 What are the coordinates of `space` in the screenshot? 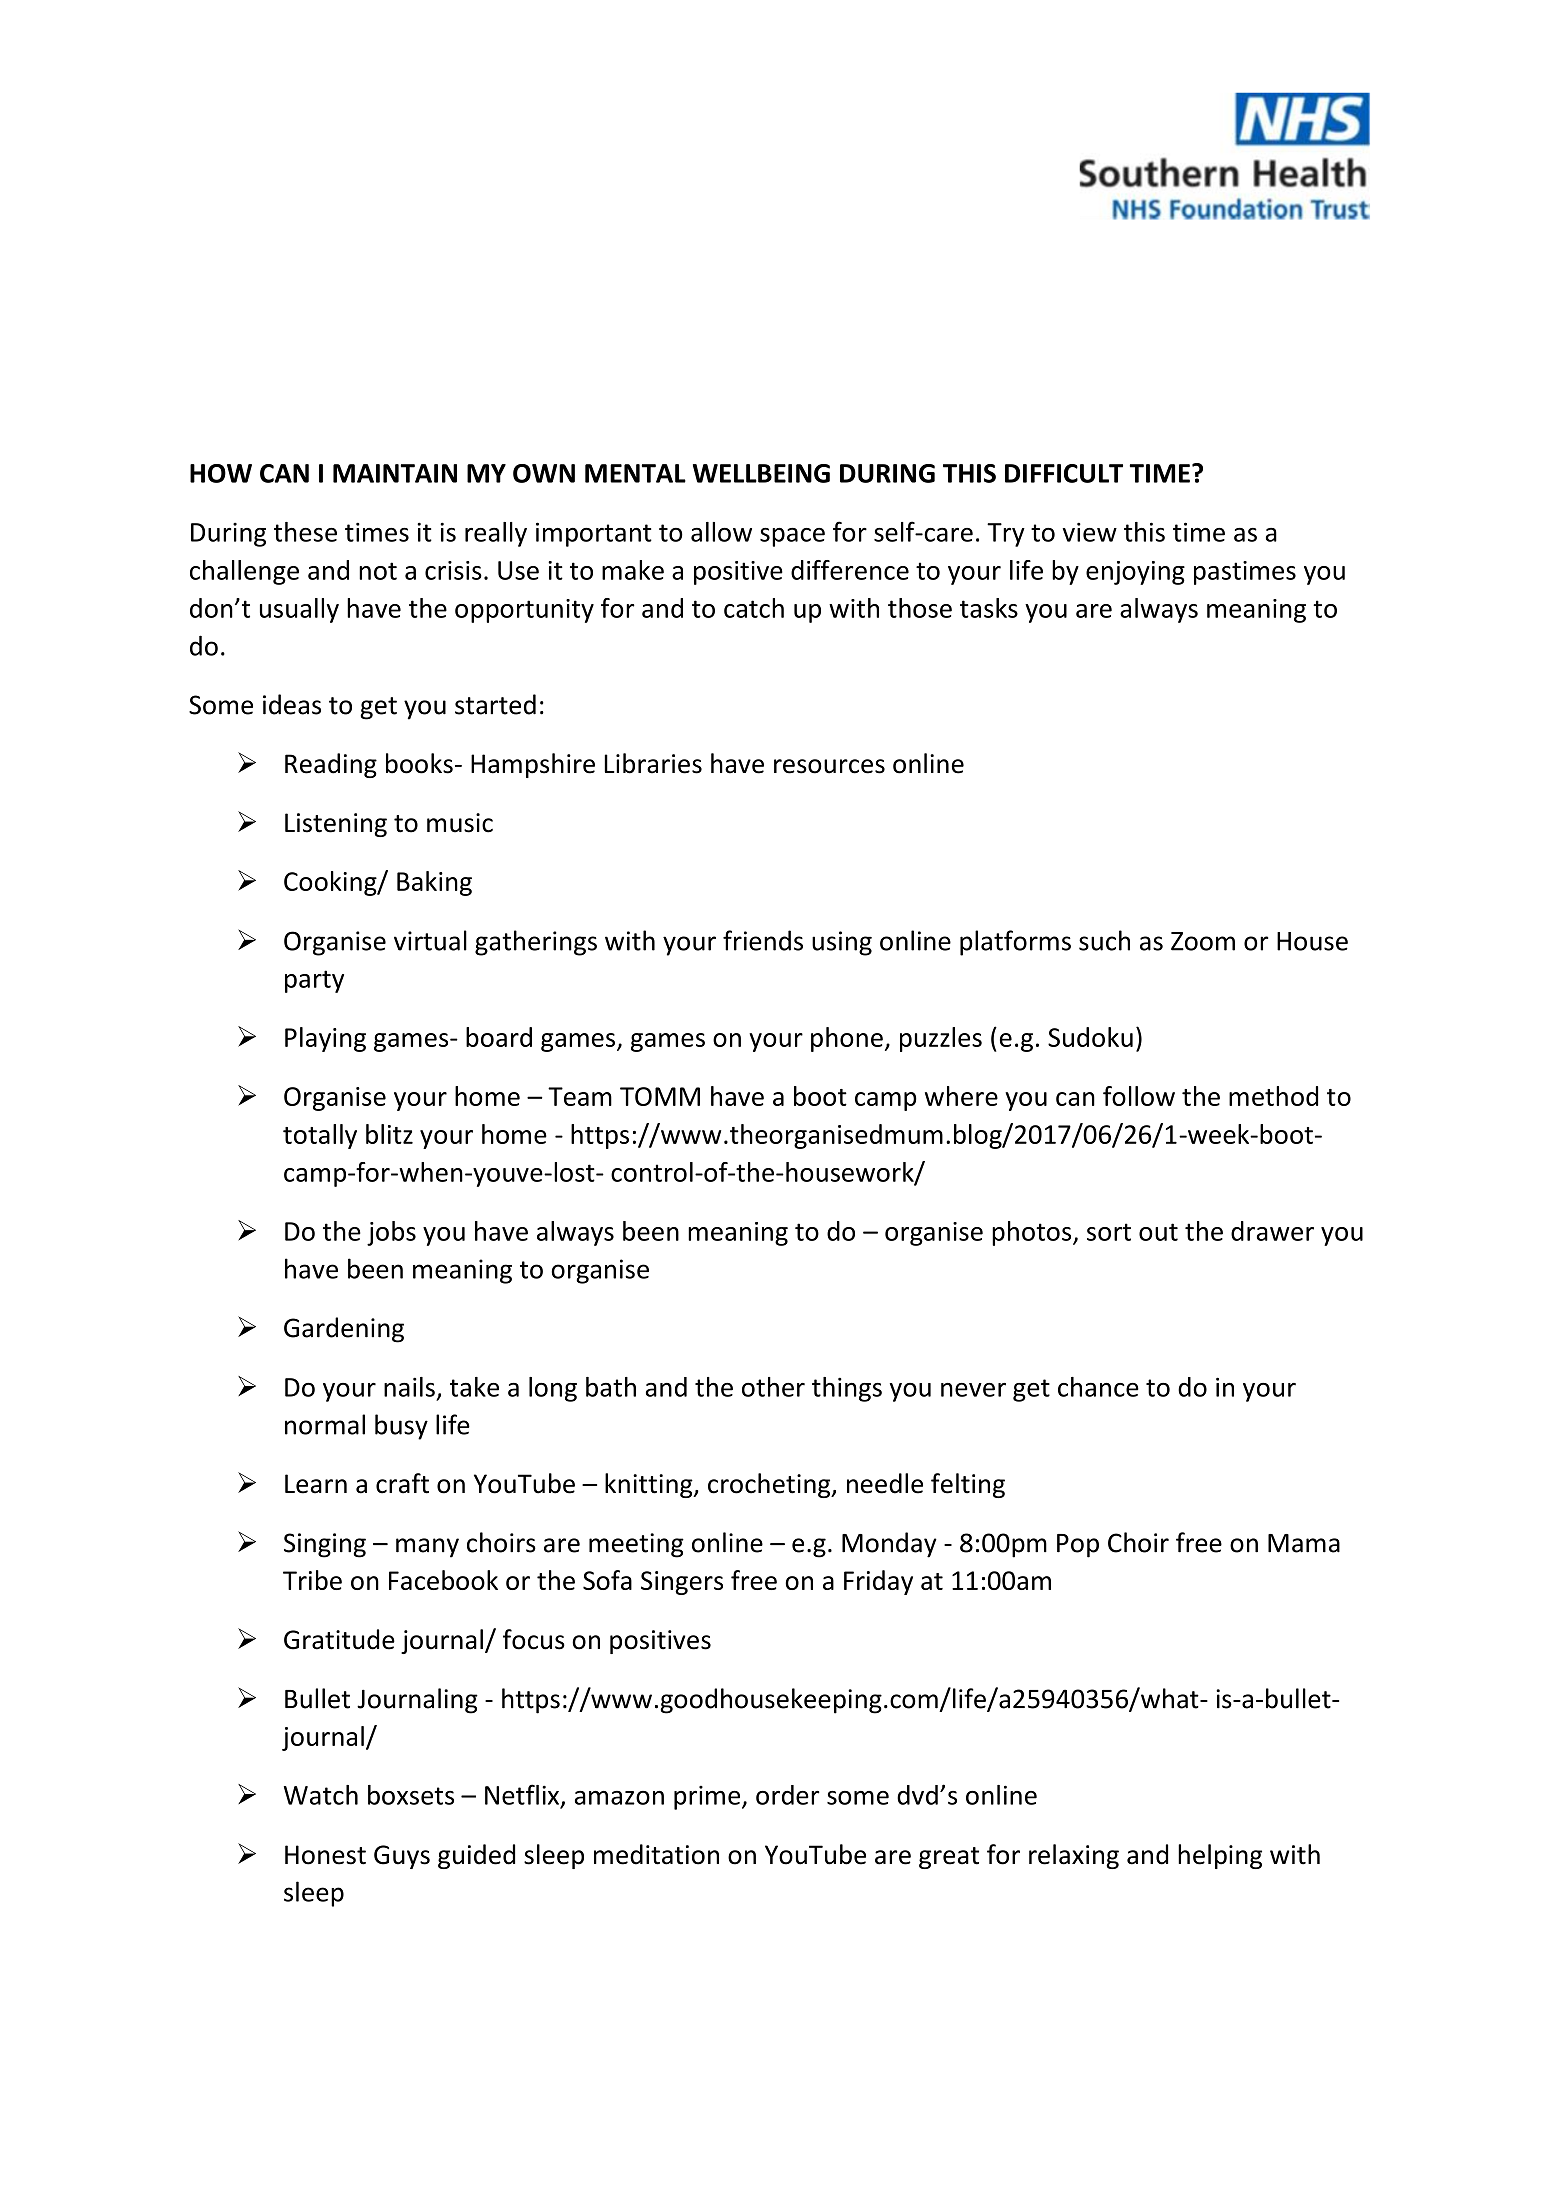 It's located at (792, 537).
